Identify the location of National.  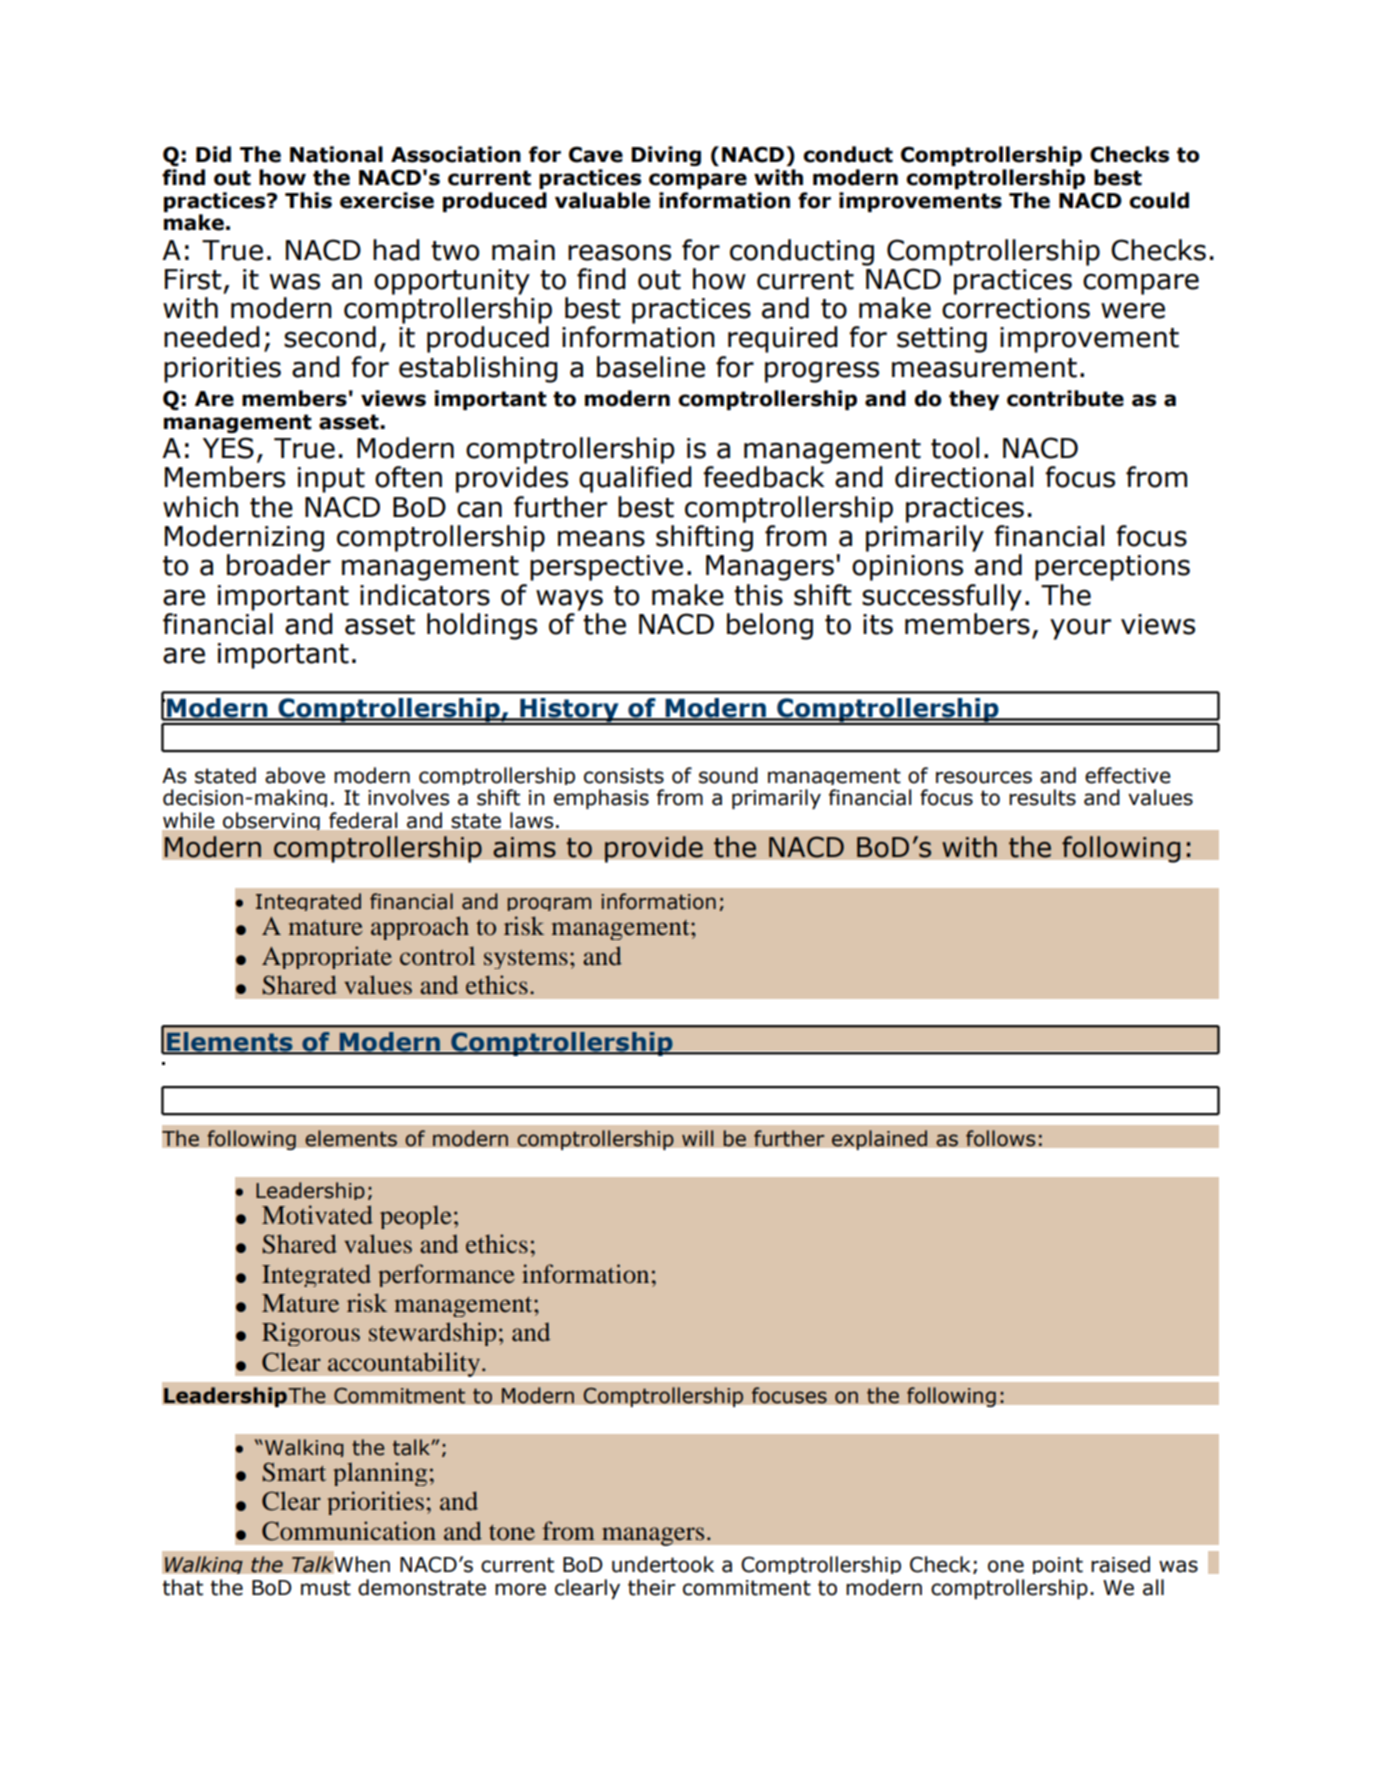
(336, 154).
